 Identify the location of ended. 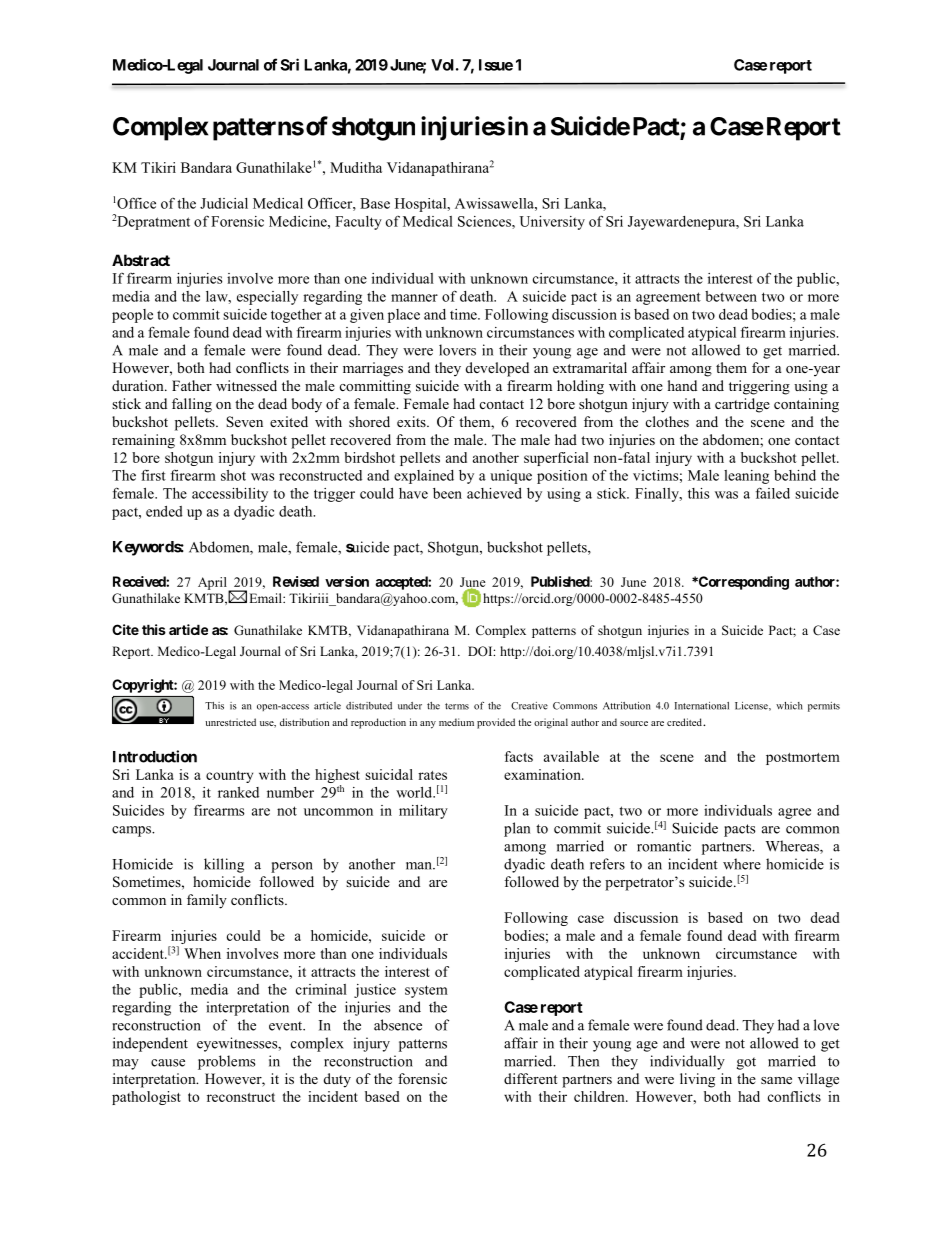
(164, 511).
